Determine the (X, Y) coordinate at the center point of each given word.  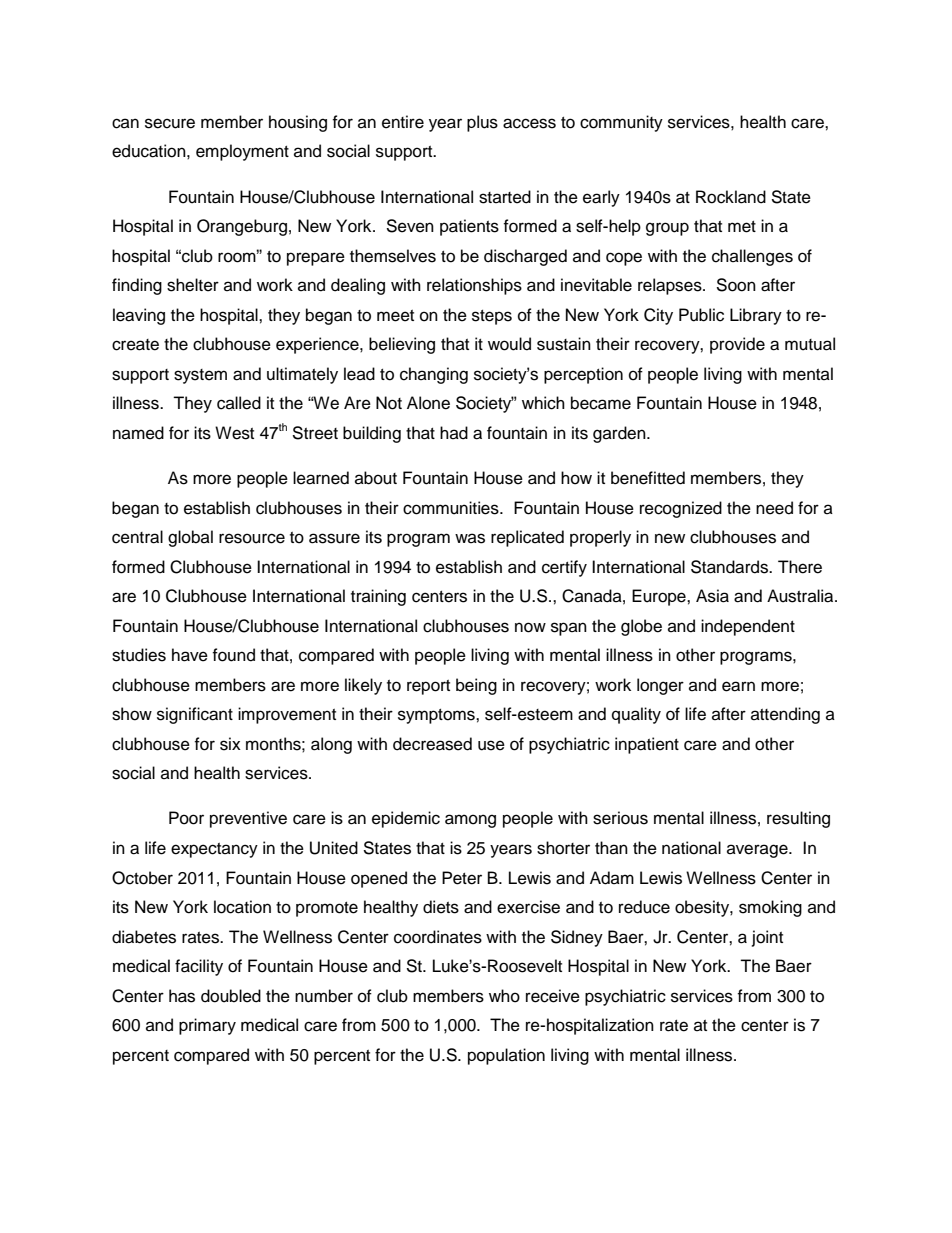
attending (785, 715)
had (454, 433)
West (234, 433)
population (506, 1056)
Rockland (731, 197)
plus (482, 123)
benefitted (648, 478)
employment (242, 152)
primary (207, 1026)
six (230, 744)
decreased (432, 744)
